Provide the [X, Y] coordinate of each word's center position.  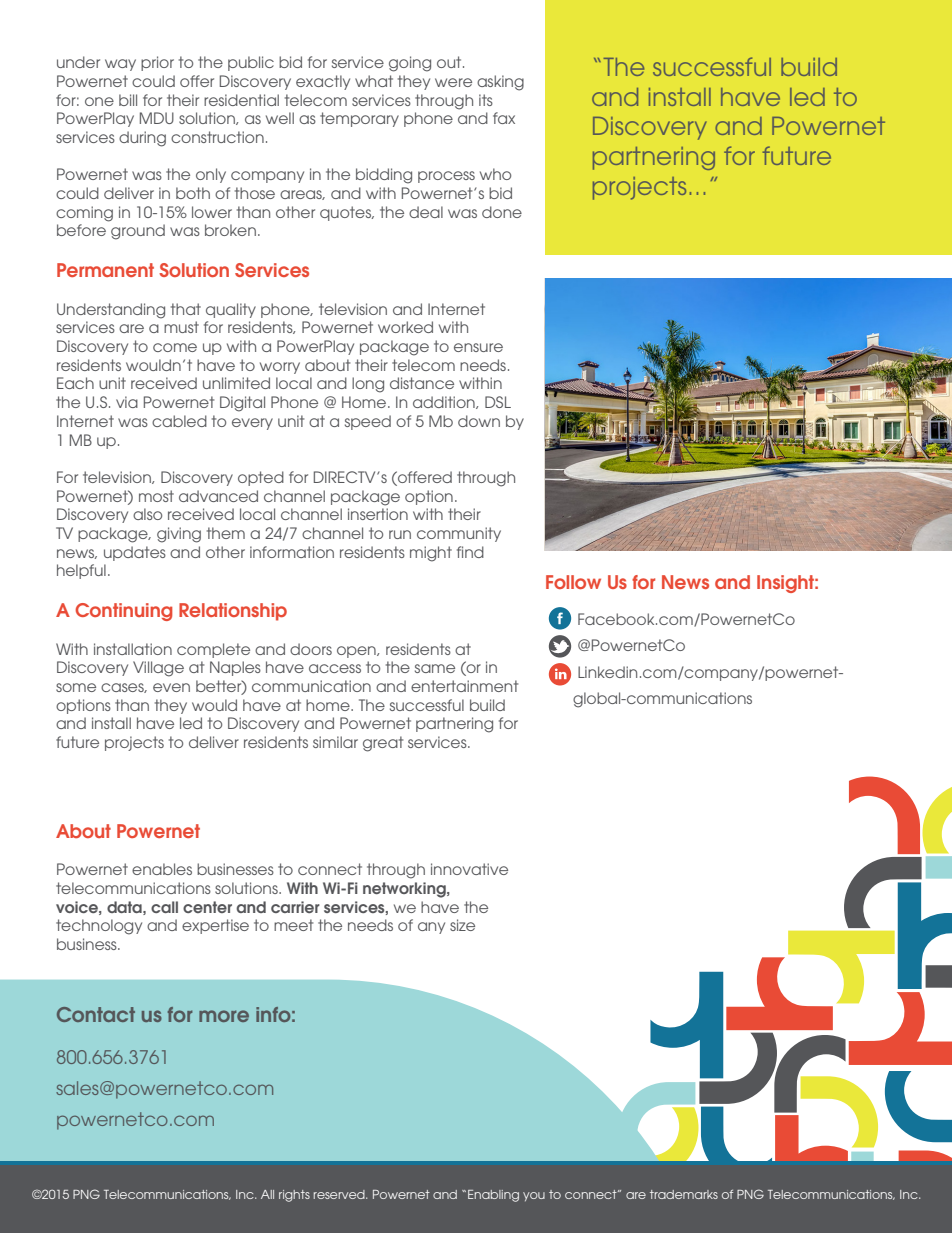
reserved [340, 1194]
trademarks [684, 1194]
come [175, 347]
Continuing [123, 612]
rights [294, 1196]
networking [405, 890]
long [368, 385]
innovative [469, 869]
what [374, 81]
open [357, 652]
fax [504, 118]
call [164, 907]
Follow [573, 582]
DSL [498, 402]
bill [128, 100]
